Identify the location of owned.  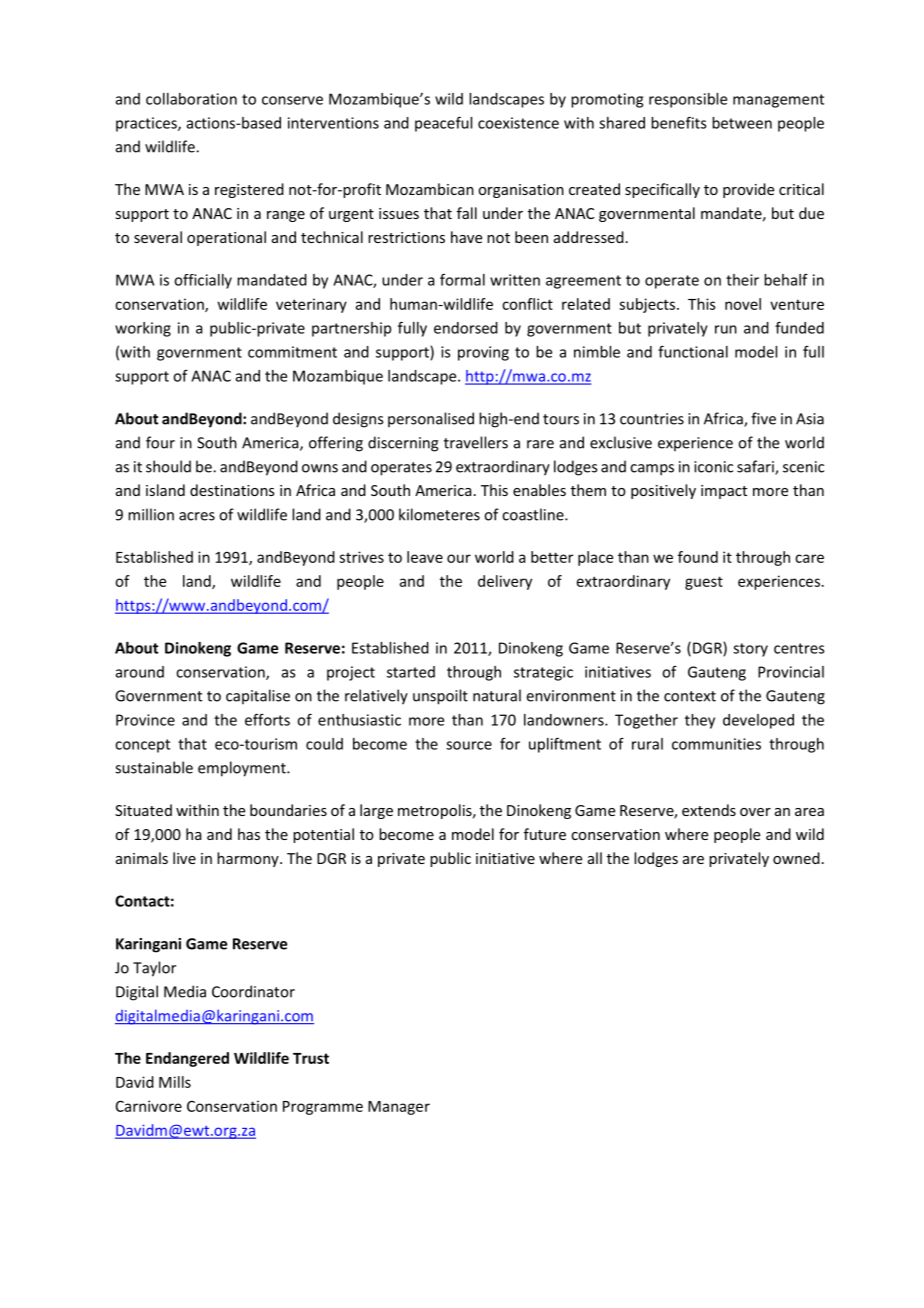
(796, 858).
